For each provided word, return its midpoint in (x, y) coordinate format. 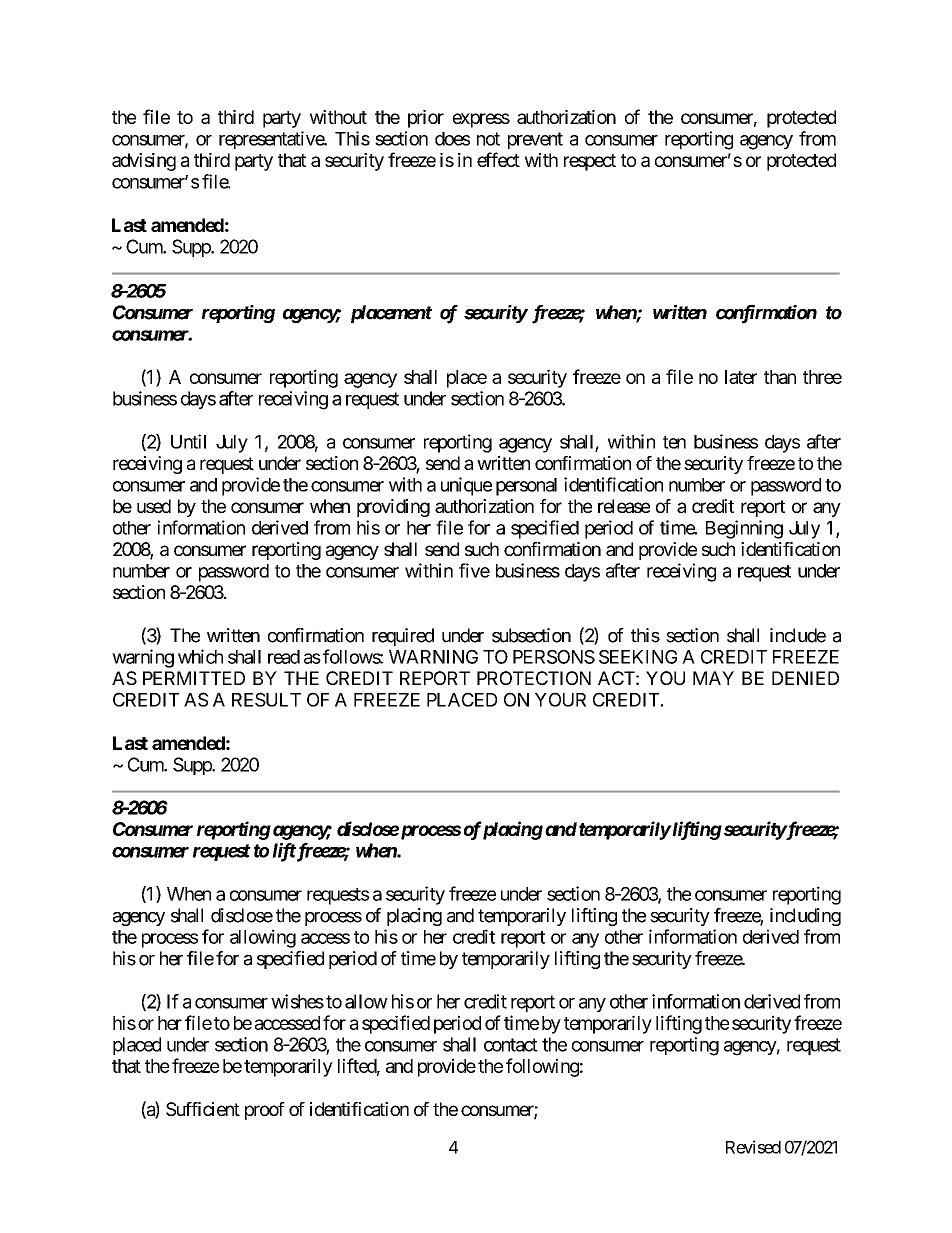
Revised (753, 1147)
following (542, 1067)
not (488, 139)
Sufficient (203, 1109)
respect (590, 162)
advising (144, 162)
